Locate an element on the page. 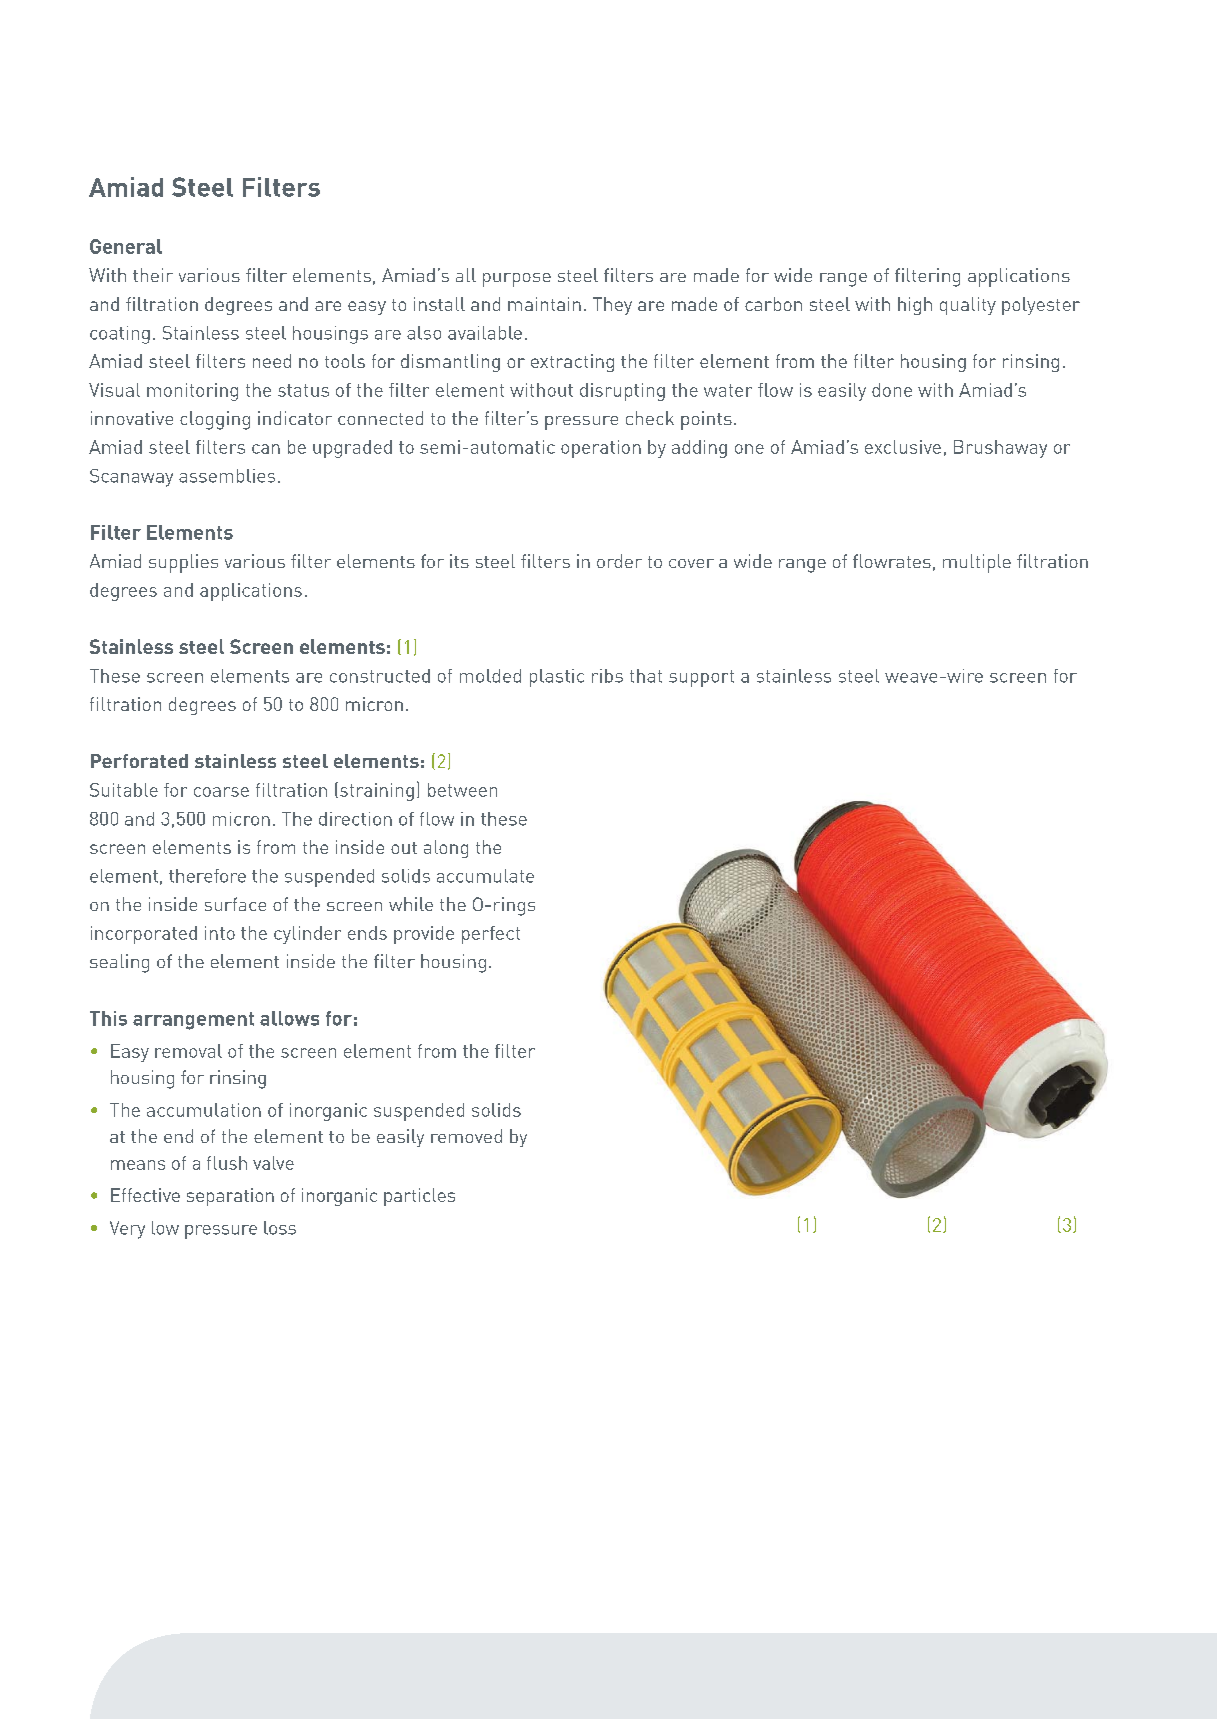 This page has width=1217, height=1719. plastic is located at coordinates (557, 678).
